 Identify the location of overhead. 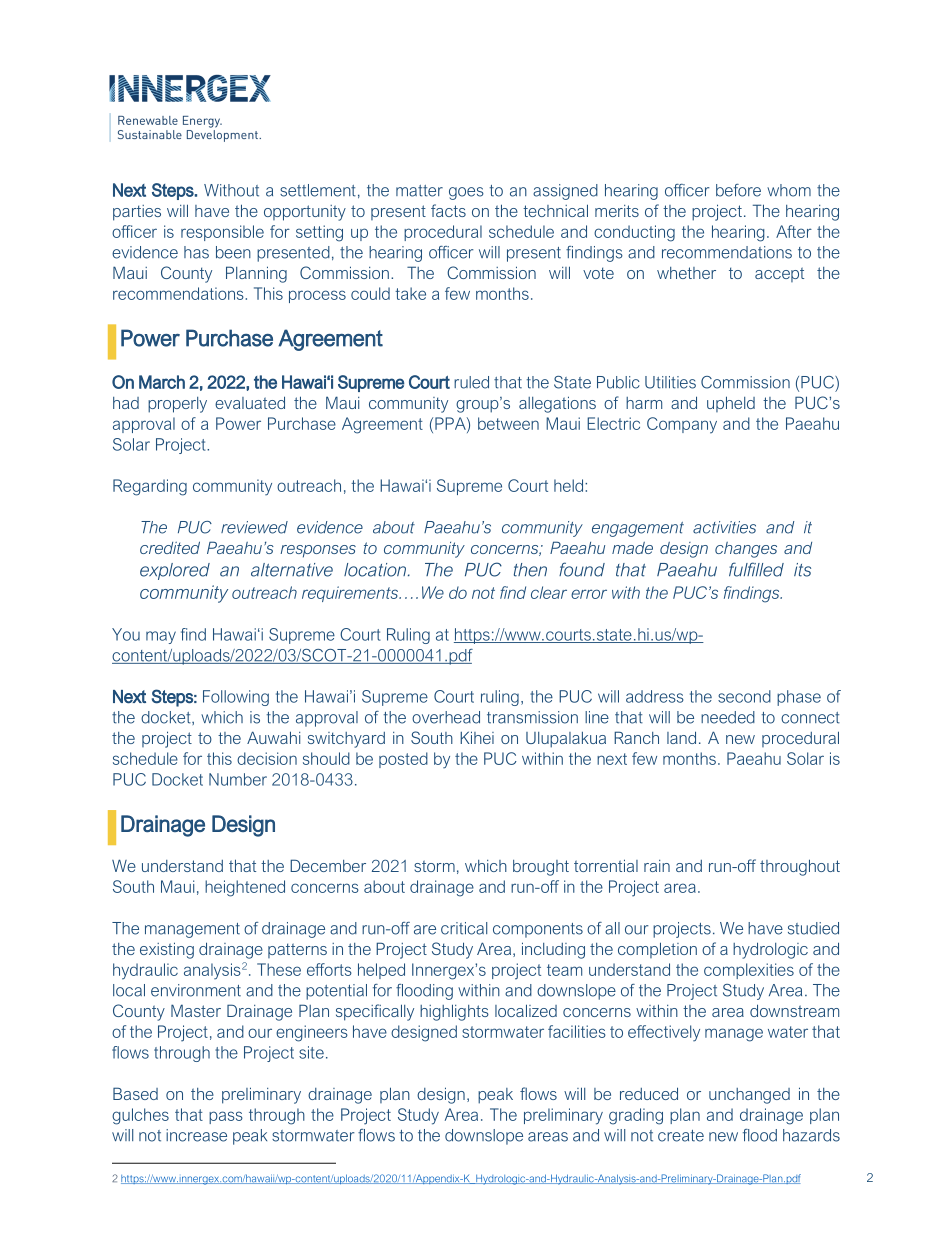
(446, 717).
